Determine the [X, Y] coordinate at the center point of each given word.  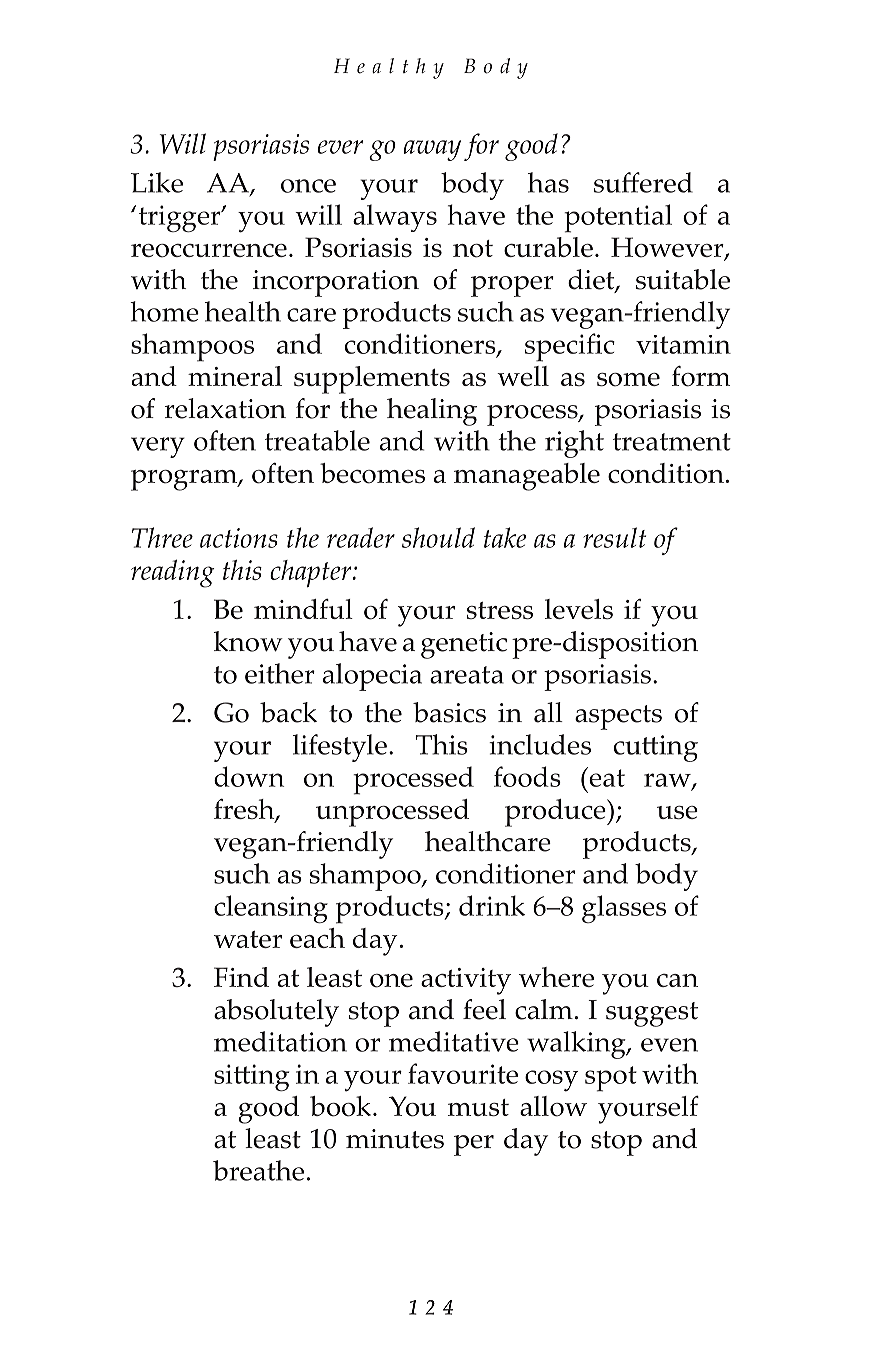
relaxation [225, 408]
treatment [672, 442]
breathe [258, 1170]
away [432, 150]
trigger [181, 218]
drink [492, 905]
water [248, 939]
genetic [464, 645]
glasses [624, 909]
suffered [643, 182]
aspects [618, 717]
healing [432, 412]
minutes [395, 1139]
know [248, 641]
